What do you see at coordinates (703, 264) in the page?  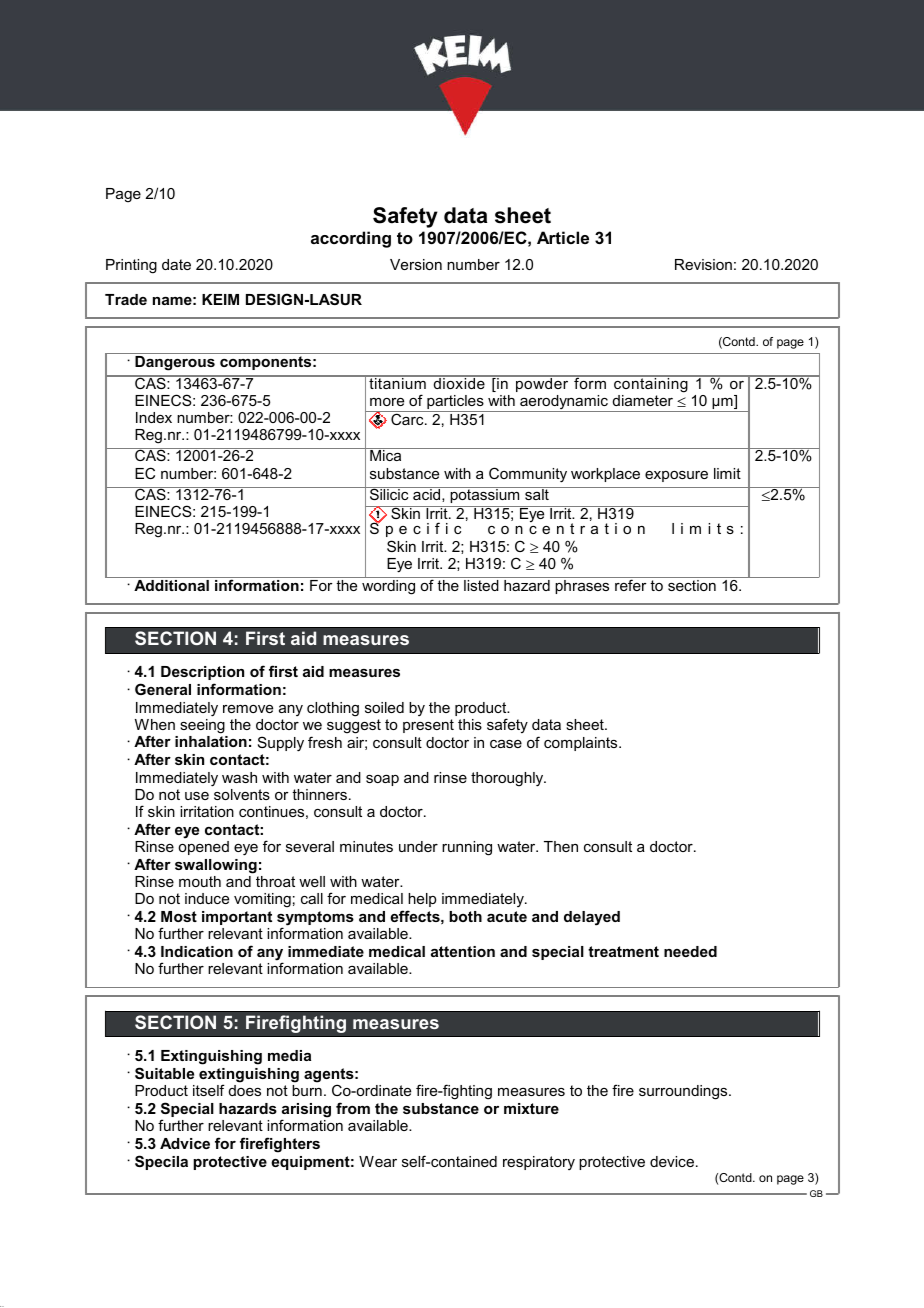 I see `Revision` at bounding box center [703, 264].
